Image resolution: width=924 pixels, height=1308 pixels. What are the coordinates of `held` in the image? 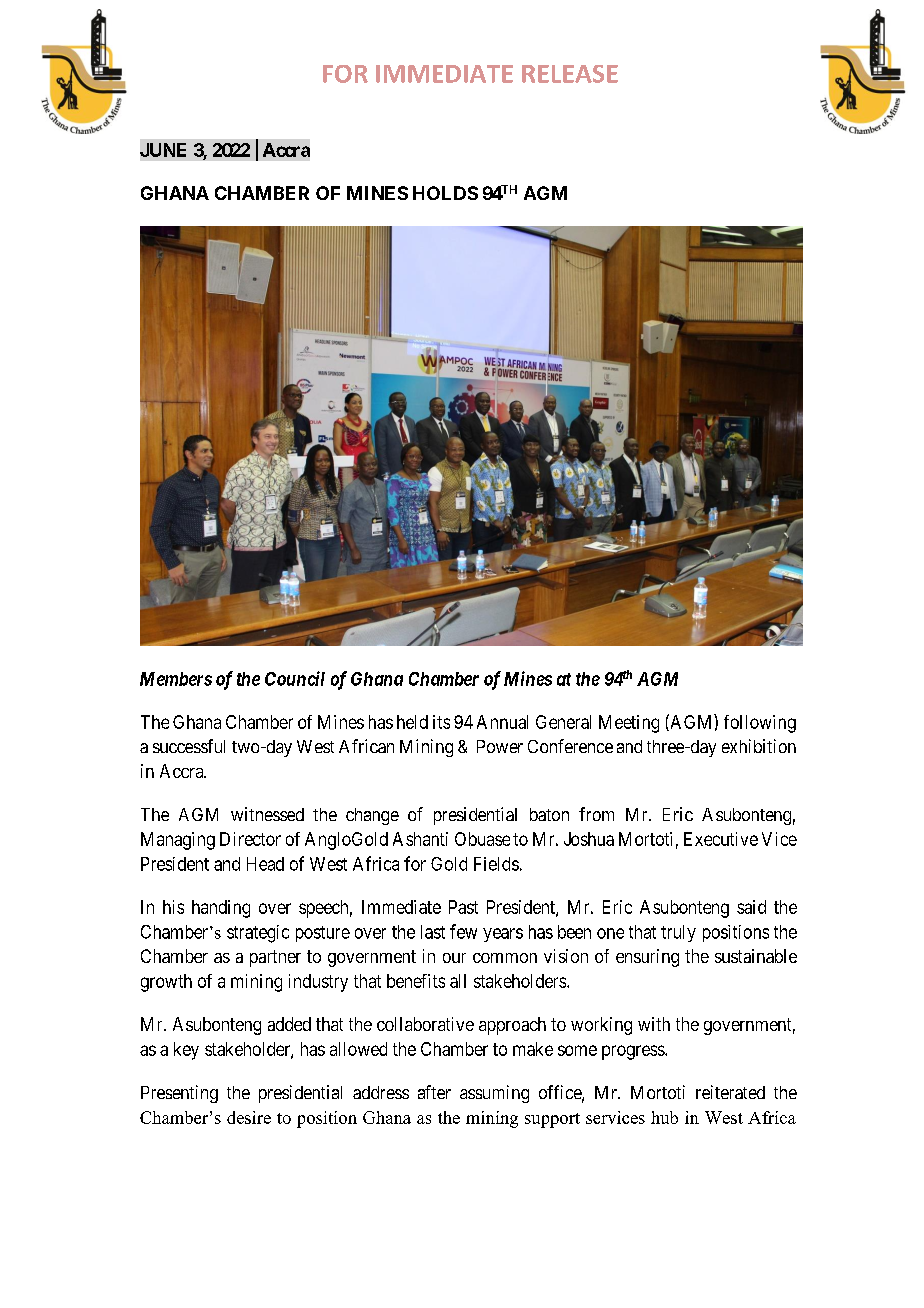 It's located at (412, 722).
